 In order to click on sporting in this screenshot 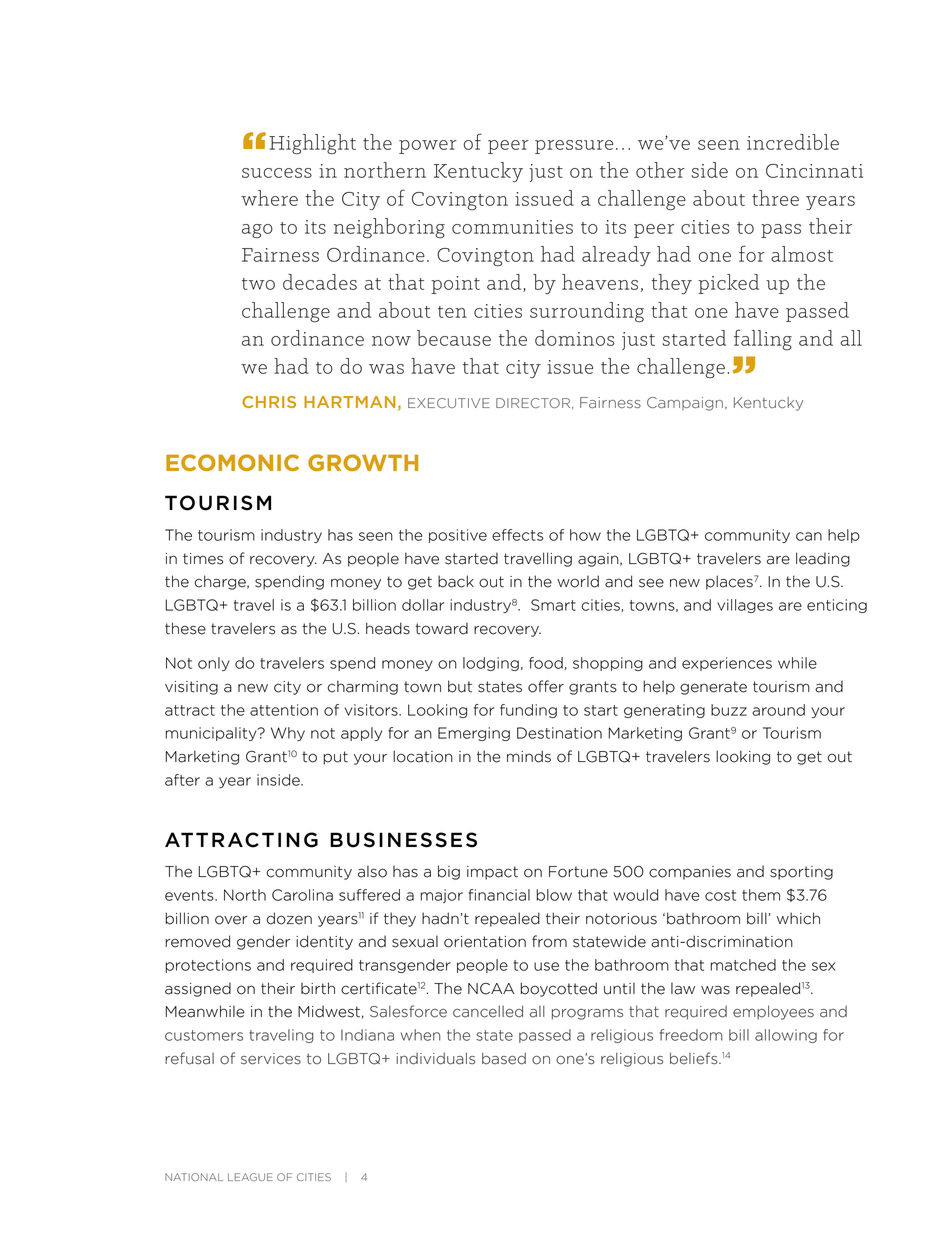, I will do `click(801, 873)`.
